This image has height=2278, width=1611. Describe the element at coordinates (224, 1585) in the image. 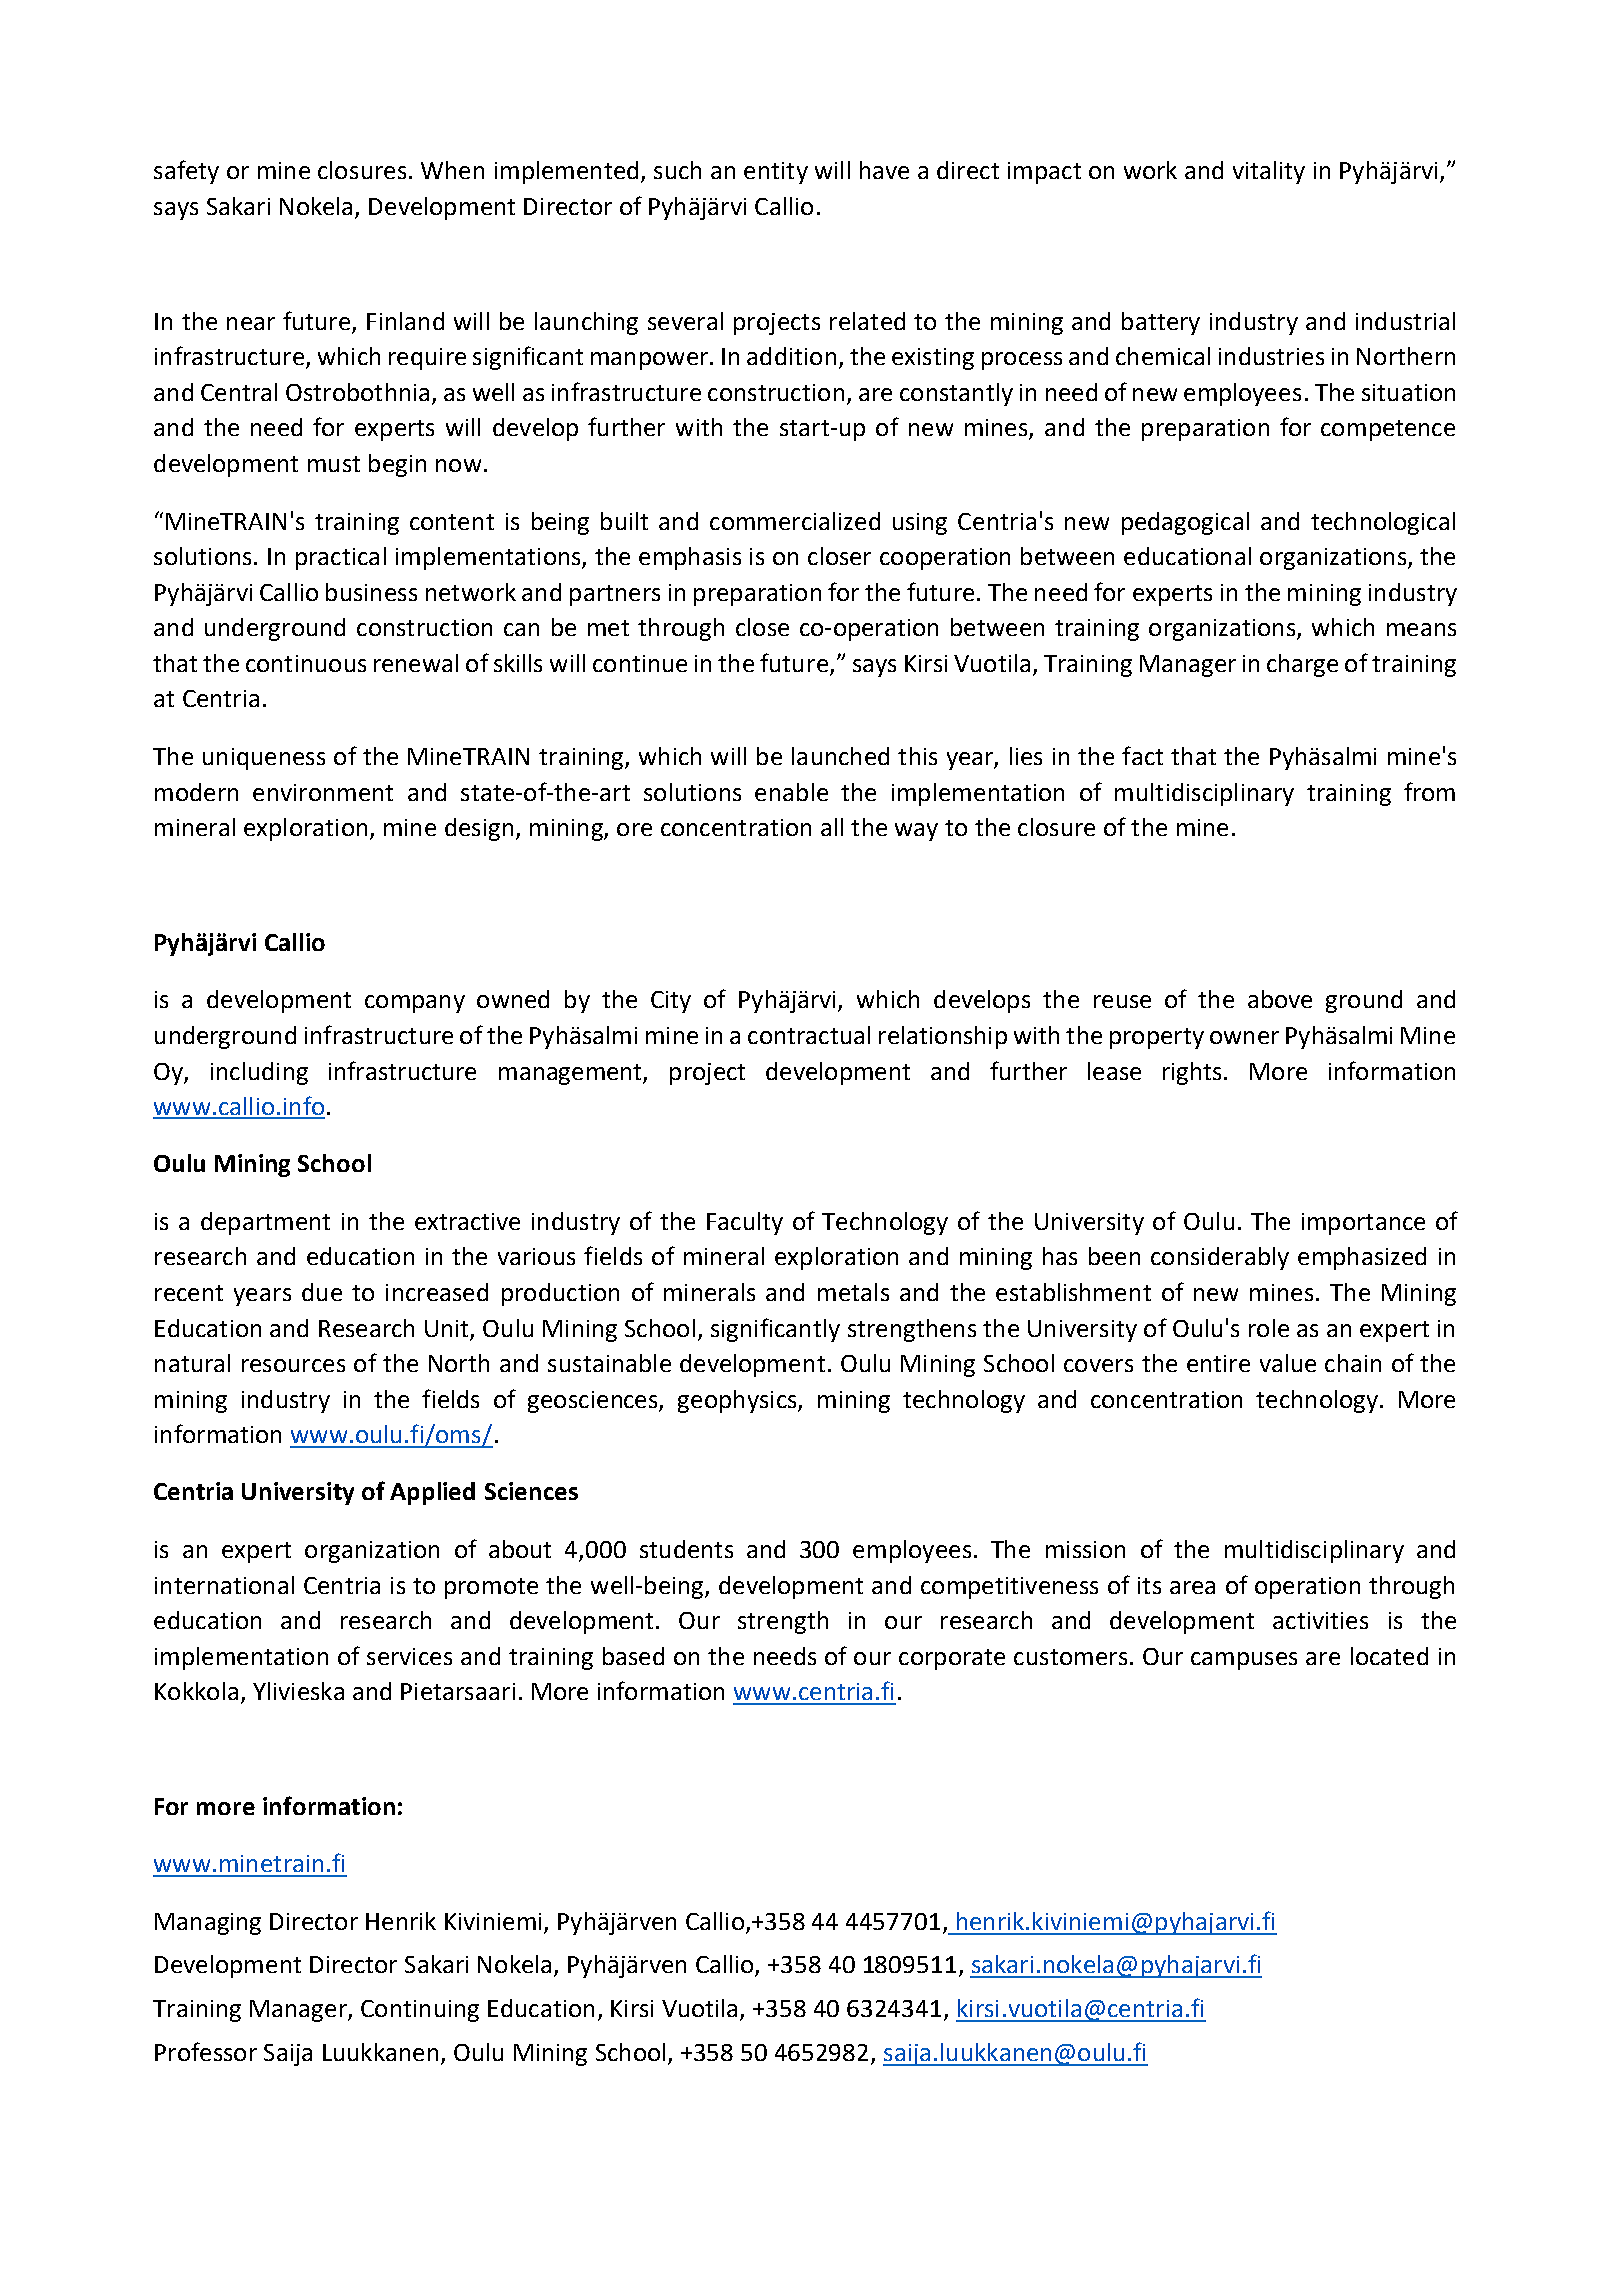

I see `international` at that location.
